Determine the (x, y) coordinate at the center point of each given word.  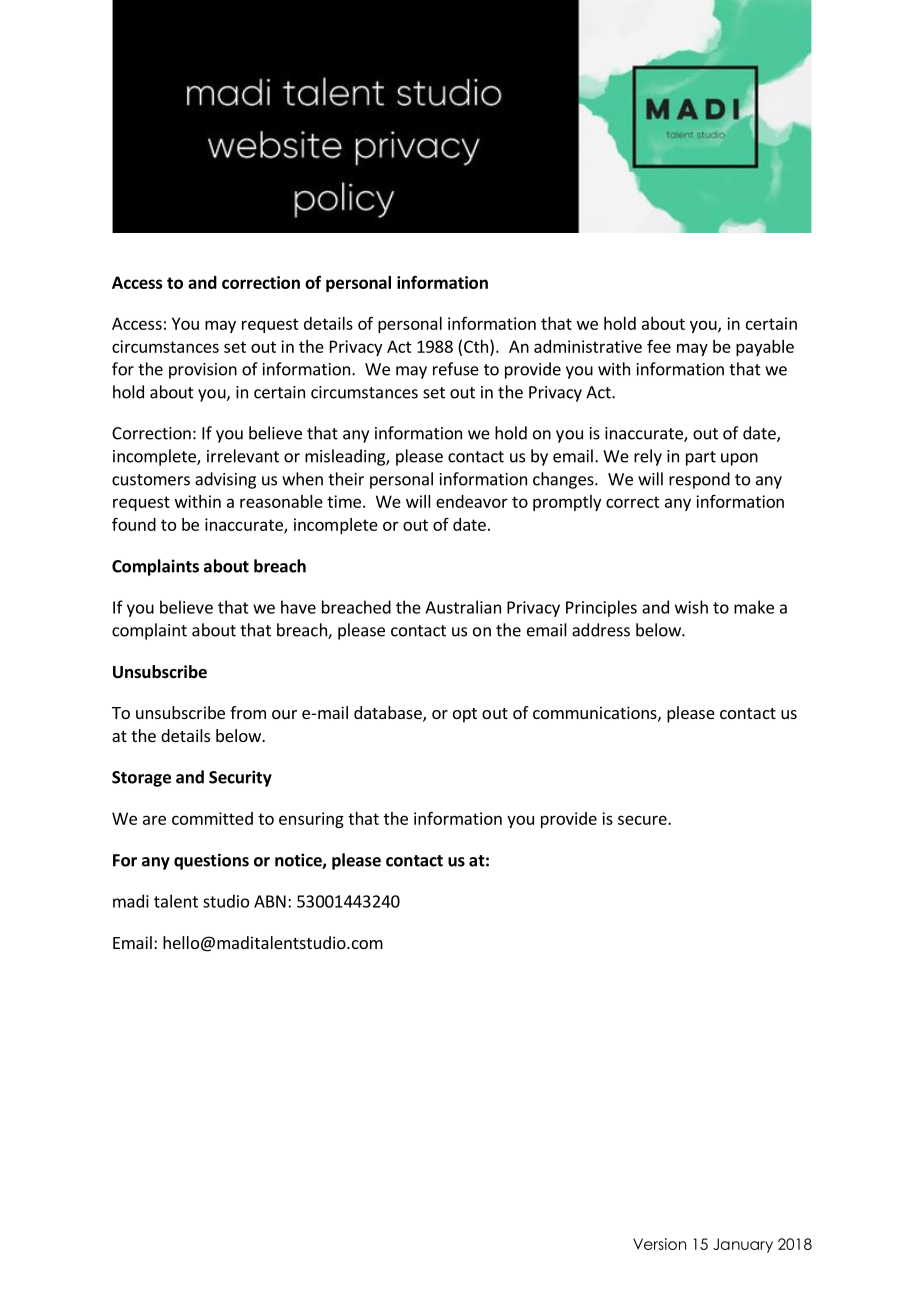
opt (465, 715)
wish (691, 607)
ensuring (311, 820)
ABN (270, 901)
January (743, 1245)
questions (211, 861)
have (298, 607)
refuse (456, 369)
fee (659, 346)
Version (659, 1244)
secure (643, 820)
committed (212, 818)
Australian (463, 607)
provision (203, 371)
